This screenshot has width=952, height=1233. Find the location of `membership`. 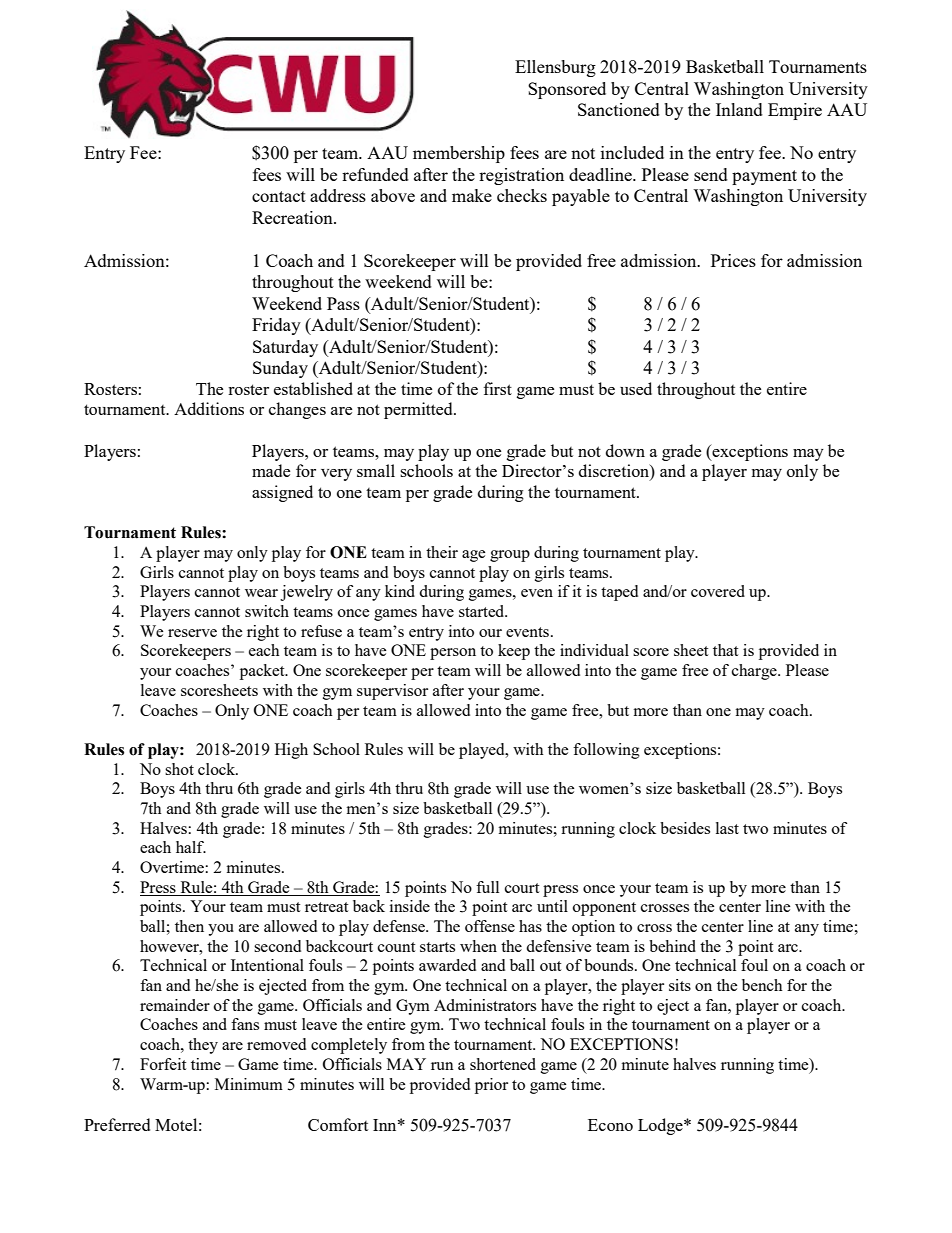

membership is located at coordinates (459, 154).
